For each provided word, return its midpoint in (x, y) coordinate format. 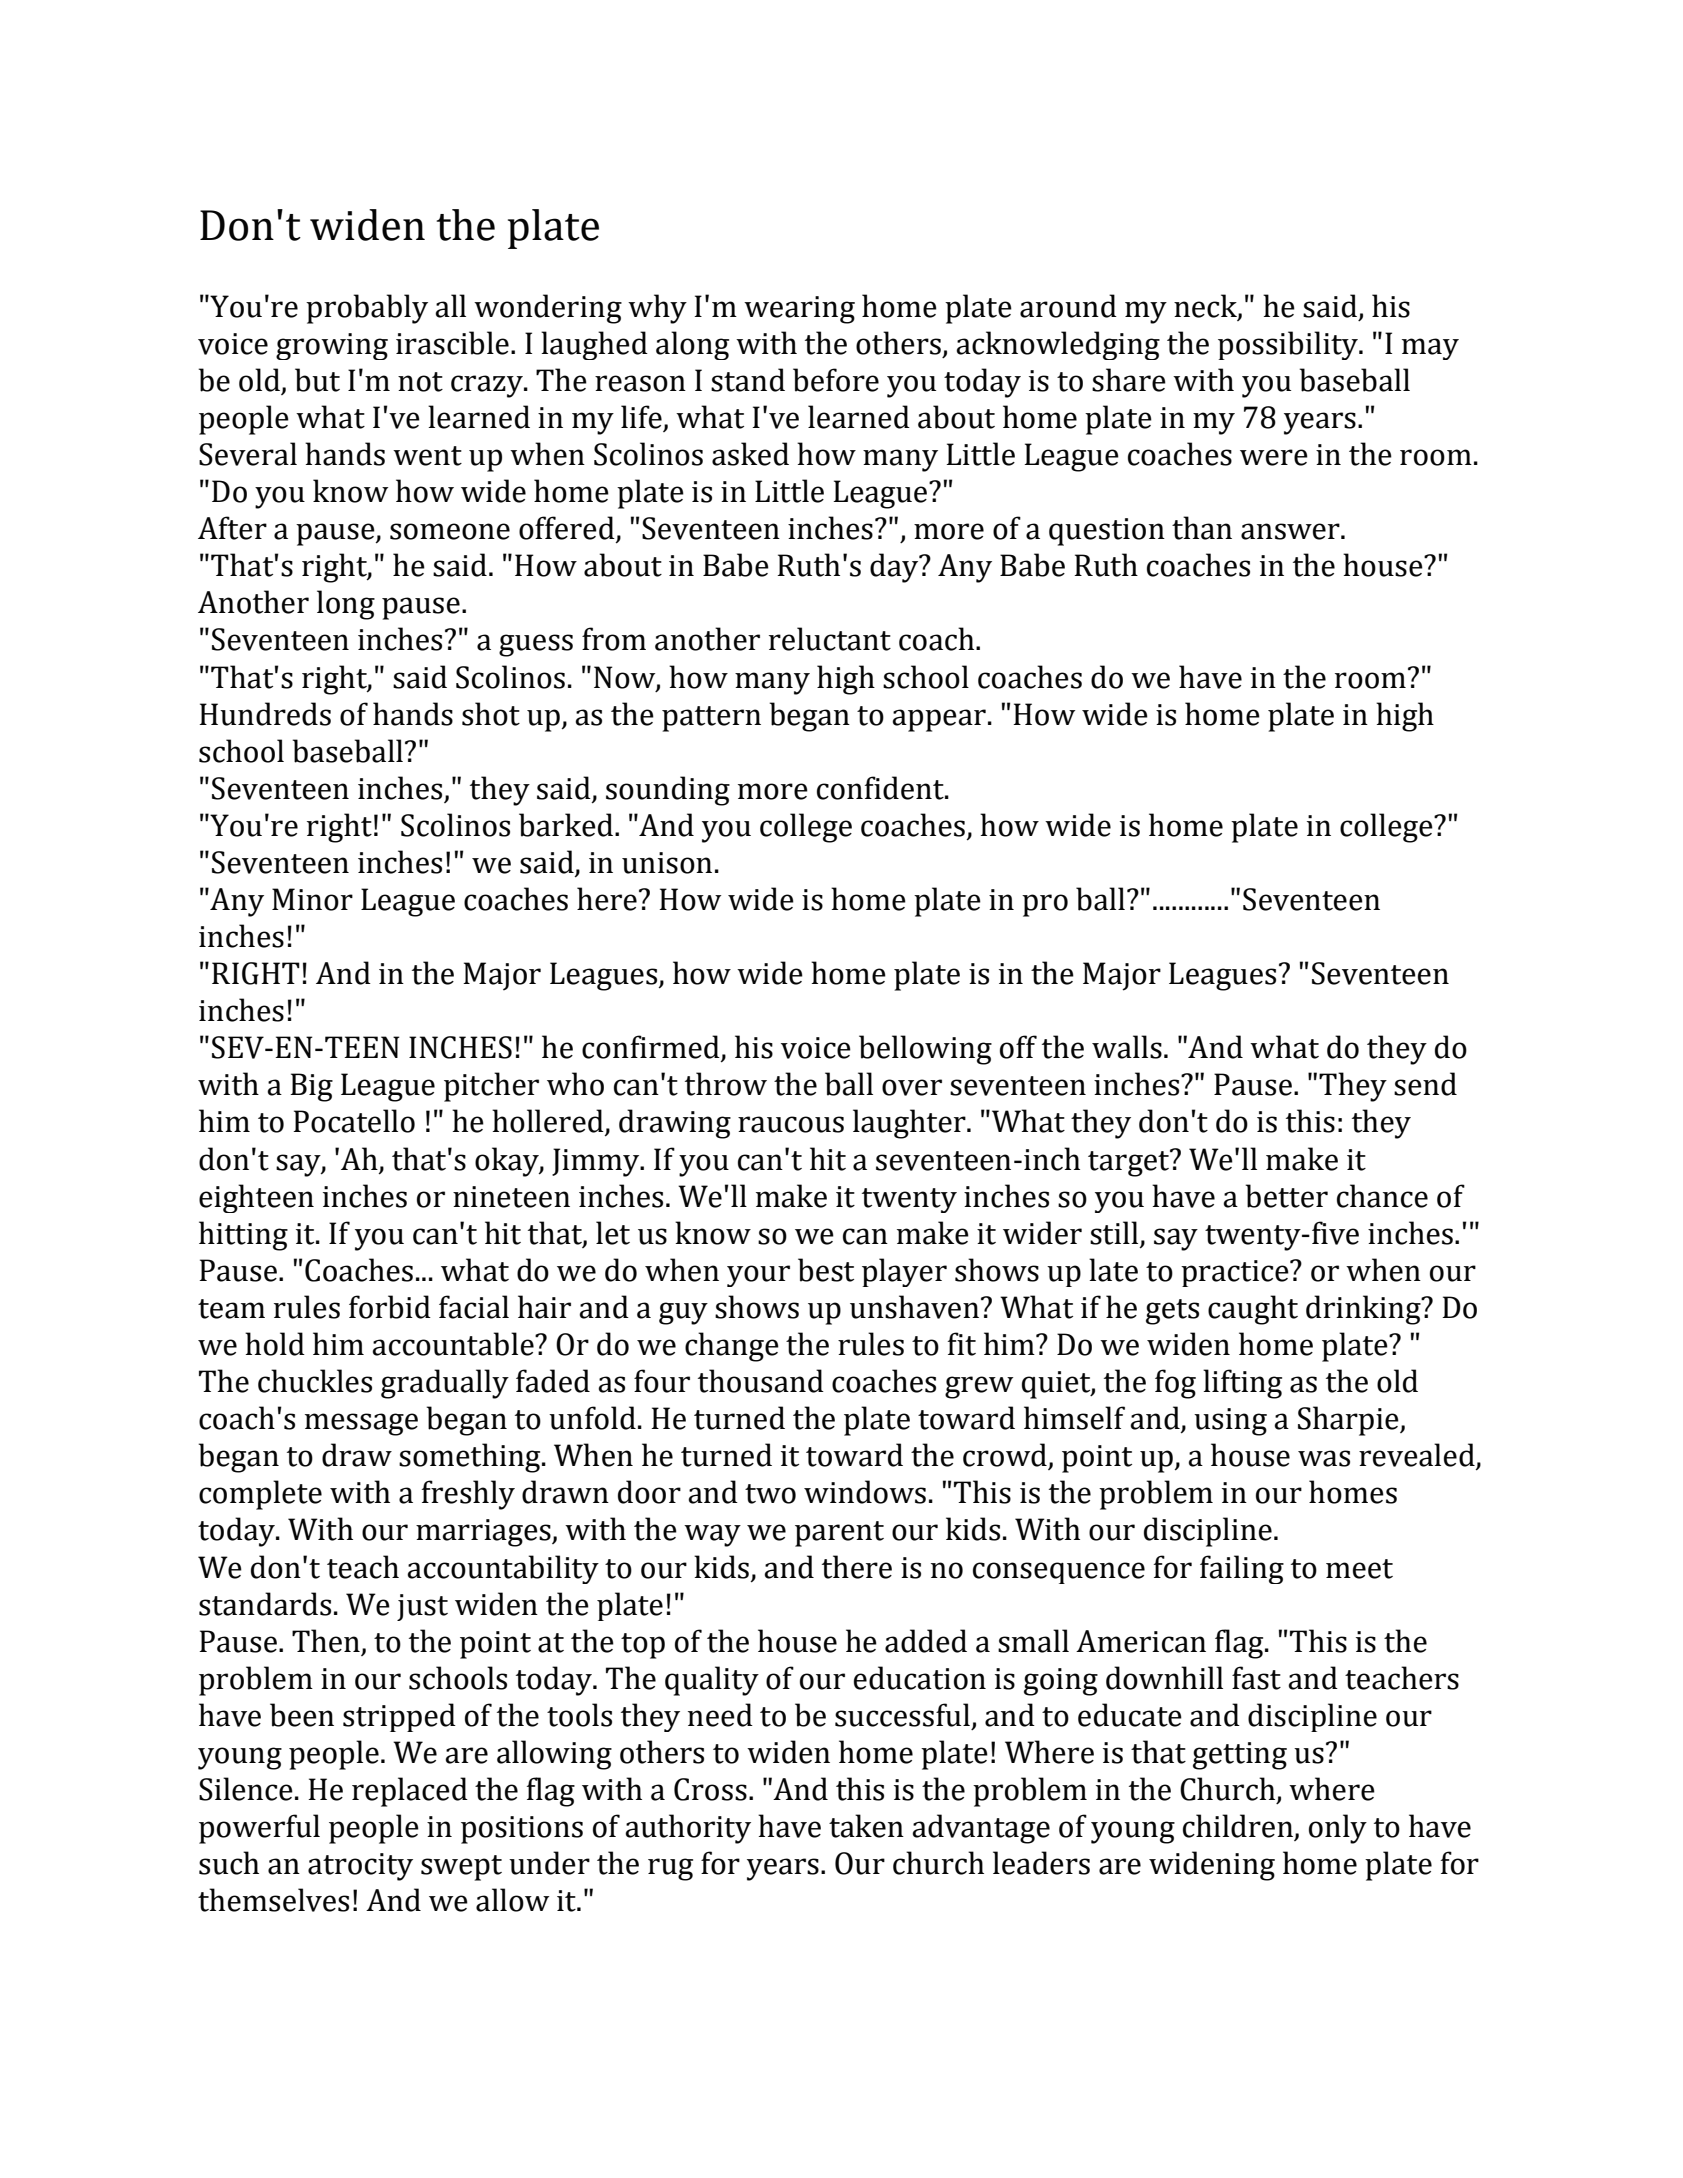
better (1286, 1196)
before (836, 380)
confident (881, 788)
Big (311, 1087)
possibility (1289, 345)
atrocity (360, 1867)
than (1202, 528)
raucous (791, 1124)
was (1324, 1458)
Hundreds (265, 714)
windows (865, 1492)
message (361, 1424)
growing (332, 346)
